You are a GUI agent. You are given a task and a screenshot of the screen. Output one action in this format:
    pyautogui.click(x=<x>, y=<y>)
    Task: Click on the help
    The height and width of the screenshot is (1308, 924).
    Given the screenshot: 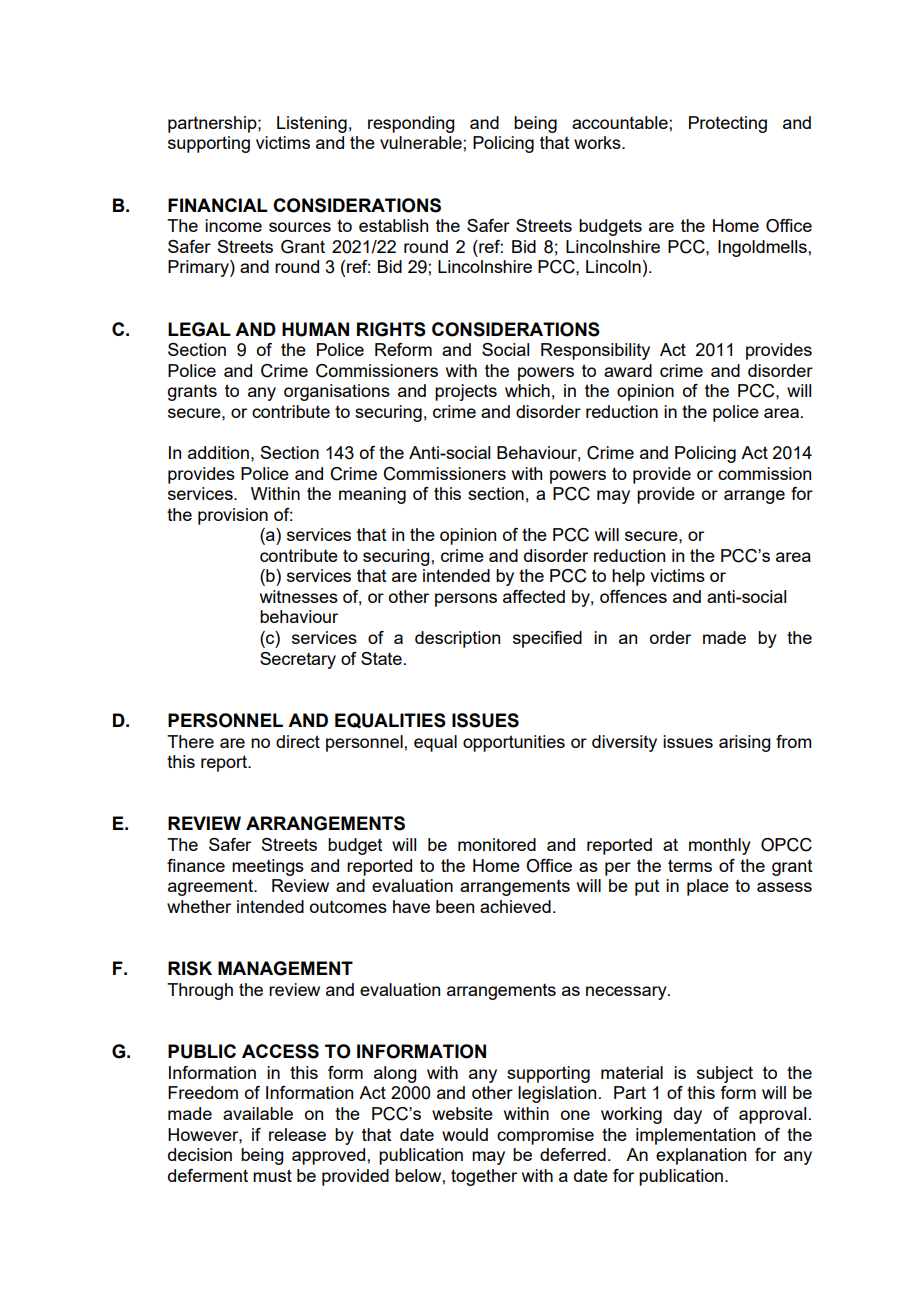 What is the action you would take?
    pyautogui.click(x=628, y=577)
